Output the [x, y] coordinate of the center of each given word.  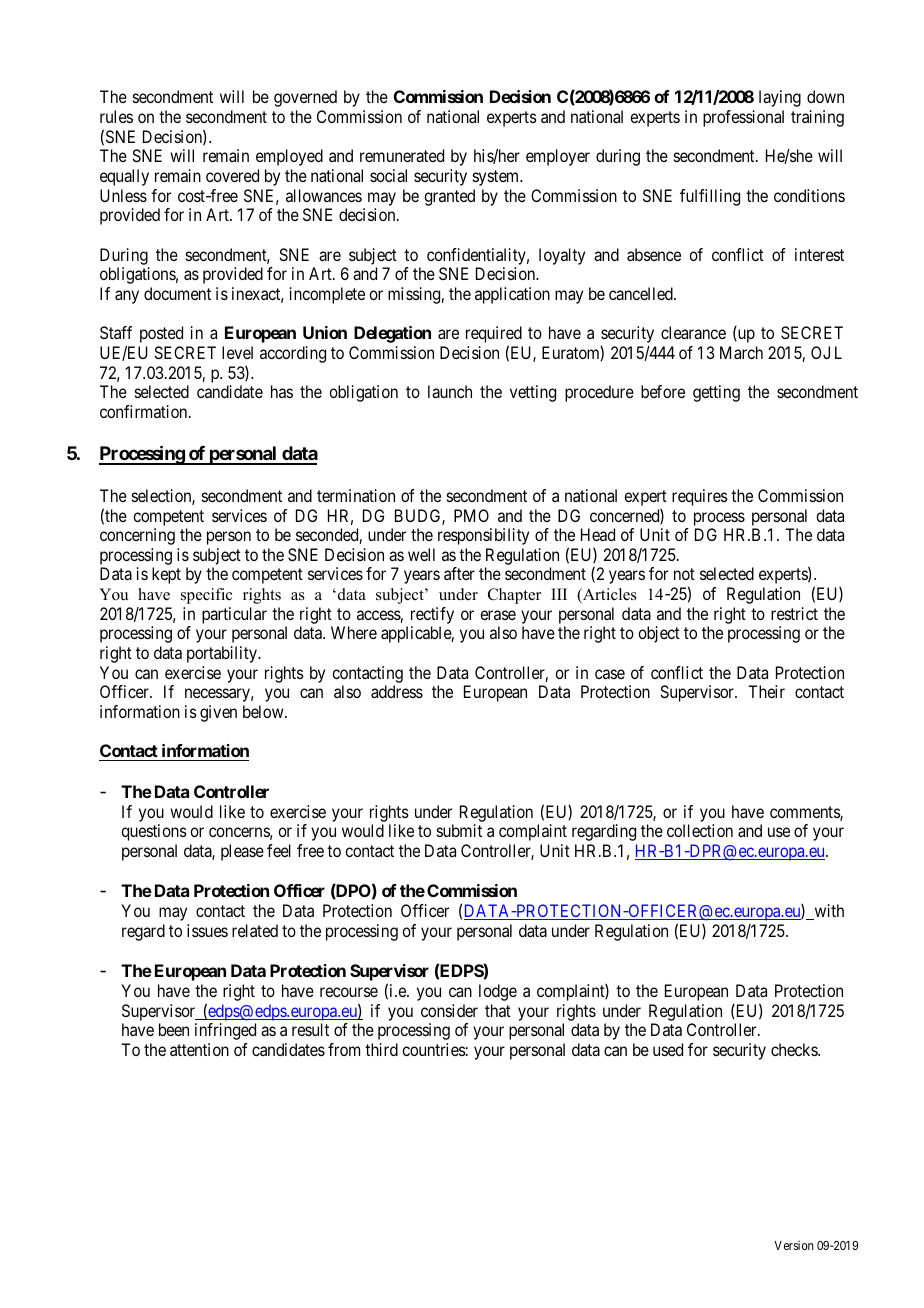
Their [766, 691]
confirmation [145, 411]
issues [207, 930]
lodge [498, 992]
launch [450, 391]
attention [199, 1049]
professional [743, 118]
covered [232, 175]
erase [498, 615]
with [828, 912]
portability [223, 654]
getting [716, 393]
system [497, 178]
